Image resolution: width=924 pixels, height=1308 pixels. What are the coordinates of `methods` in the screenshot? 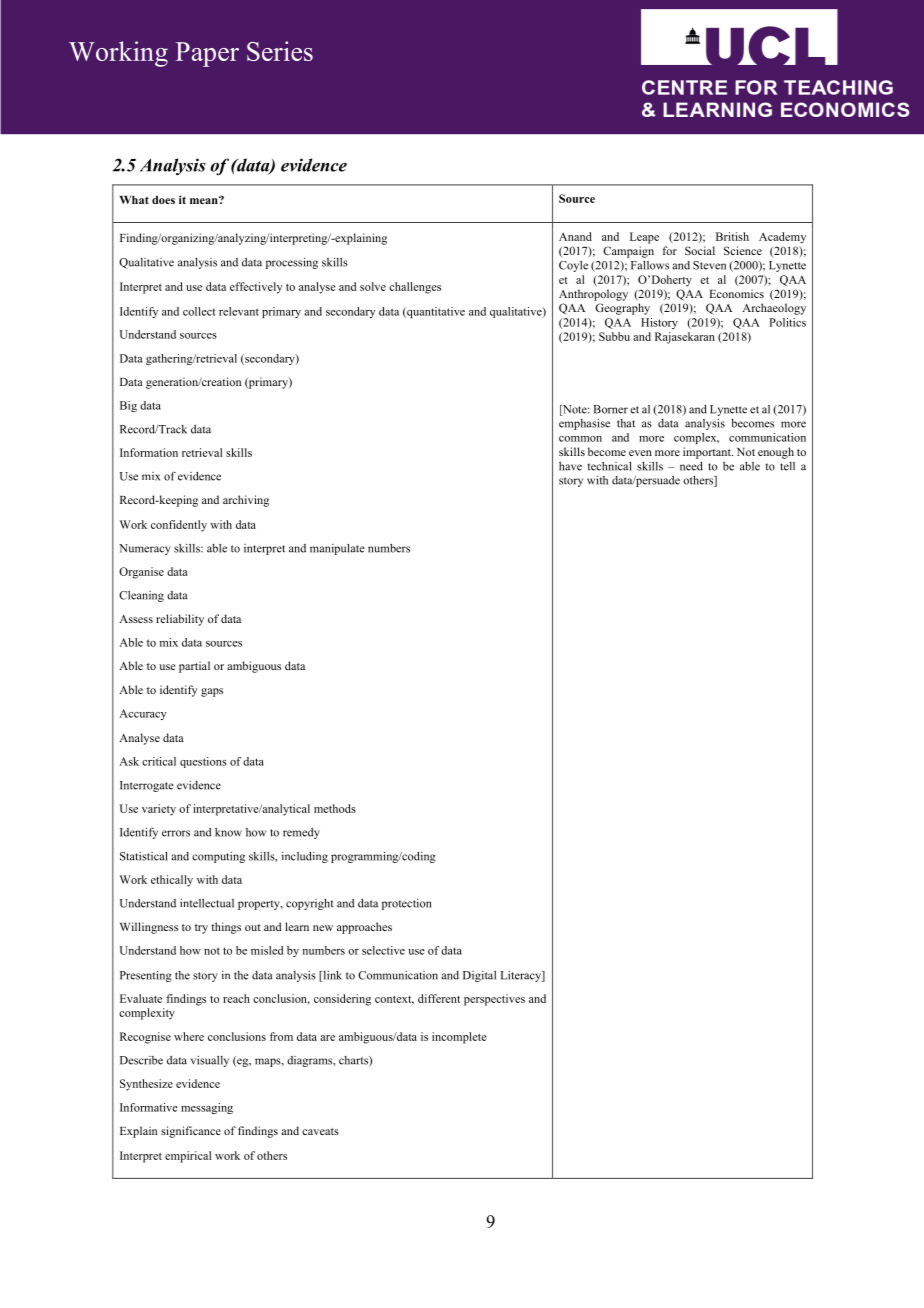 It's located at (335, 808).
